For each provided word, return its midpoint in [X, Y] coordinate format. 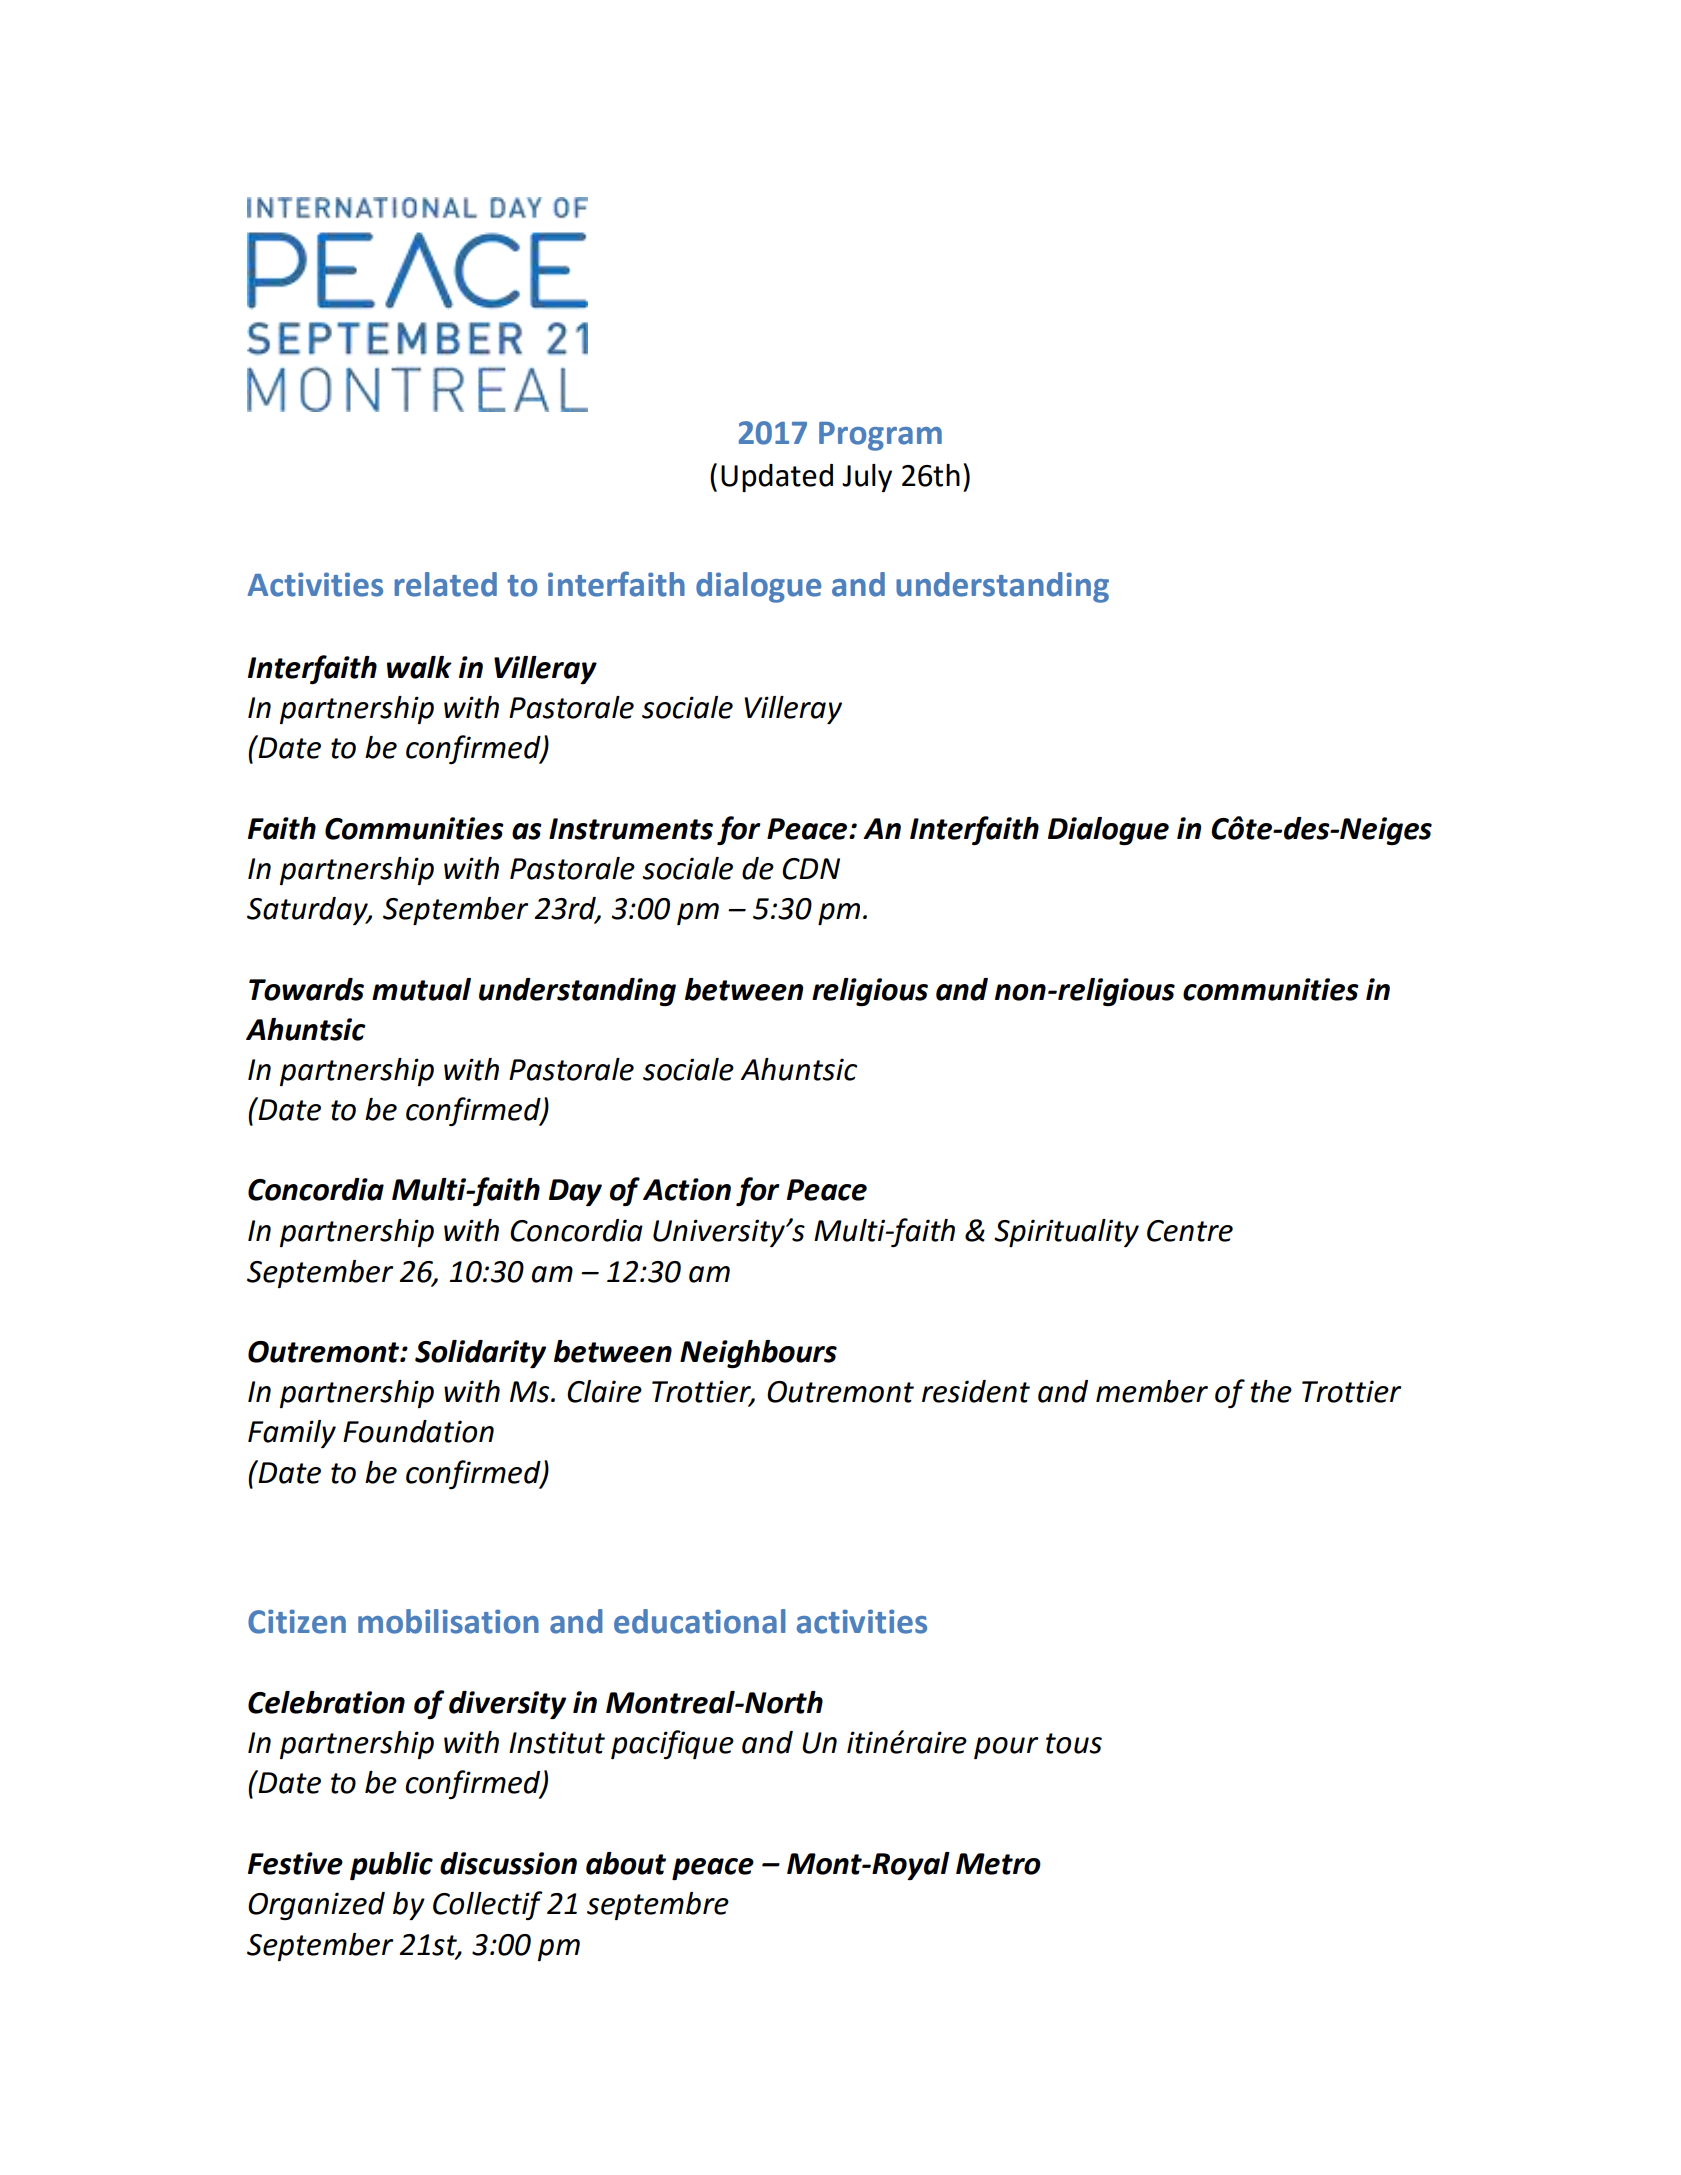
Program [880, 436]
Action [687, 1189]
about [626, 1863]
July [867, 478]
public [391, 1866]
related [445, 584]
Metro [998, 1864]
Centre [1190, 1231]
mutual [421, 989]
